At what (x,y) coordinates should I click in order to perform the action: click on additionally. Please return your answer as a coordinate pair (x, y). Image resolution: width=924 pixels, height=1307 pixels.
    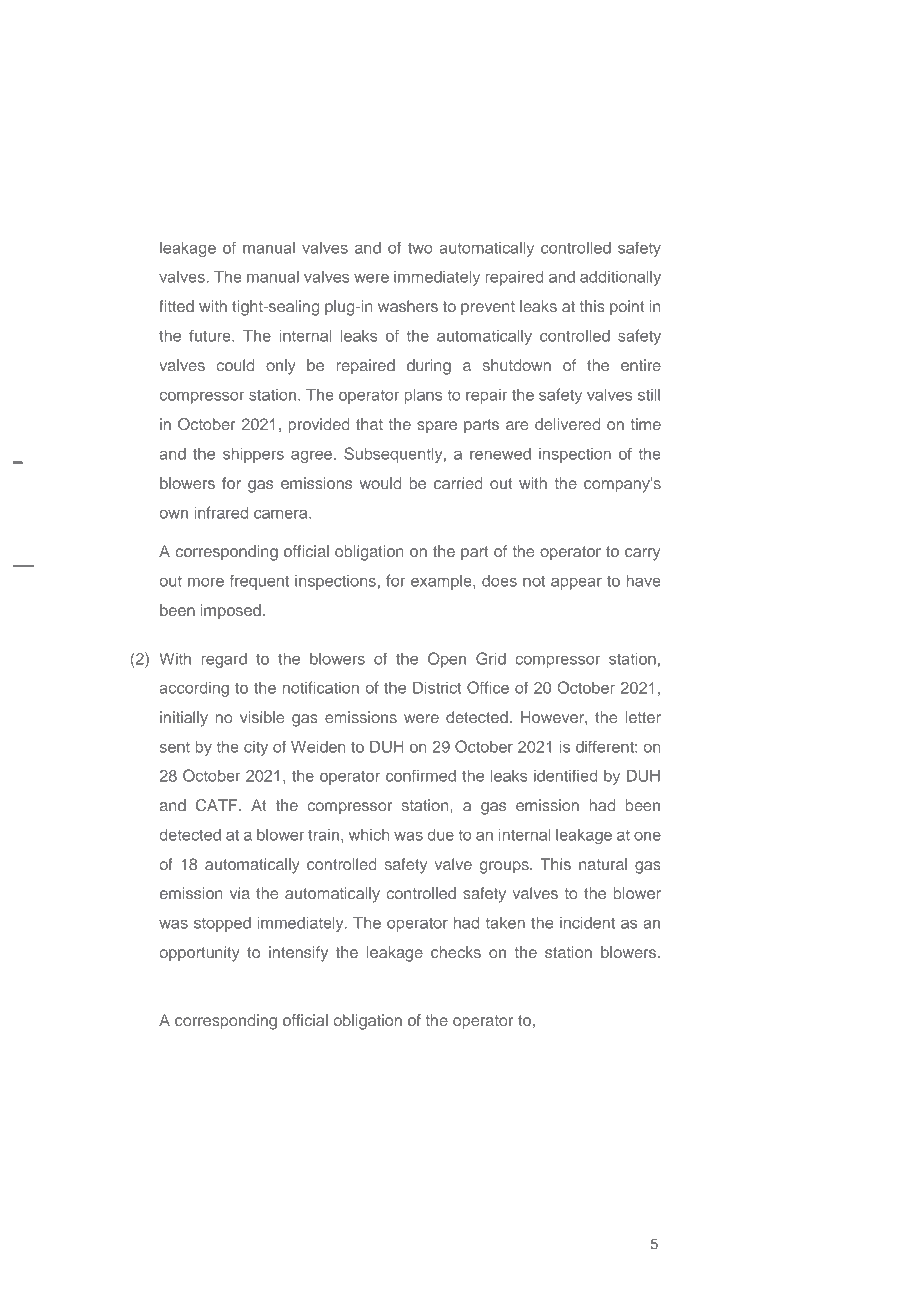
    Looking at the image, I should click on (620, 278).
